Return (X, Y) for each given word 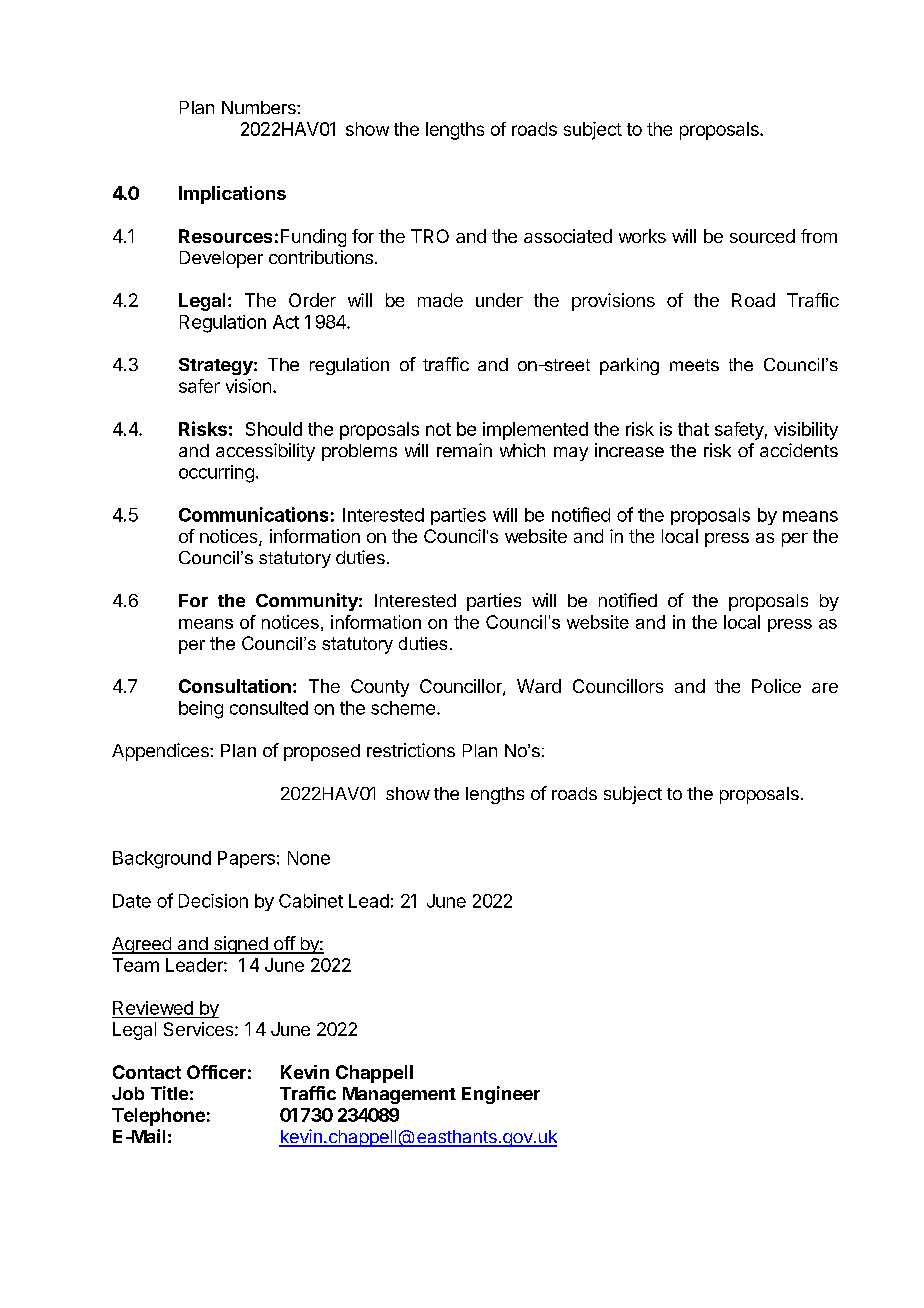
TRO (430, 236)
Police (776, 686)
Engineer (501, 1095)
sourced (762, 236)
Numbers (260, 107)
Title (169, 1093)
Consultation (235, 686)
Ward (539, 686)
